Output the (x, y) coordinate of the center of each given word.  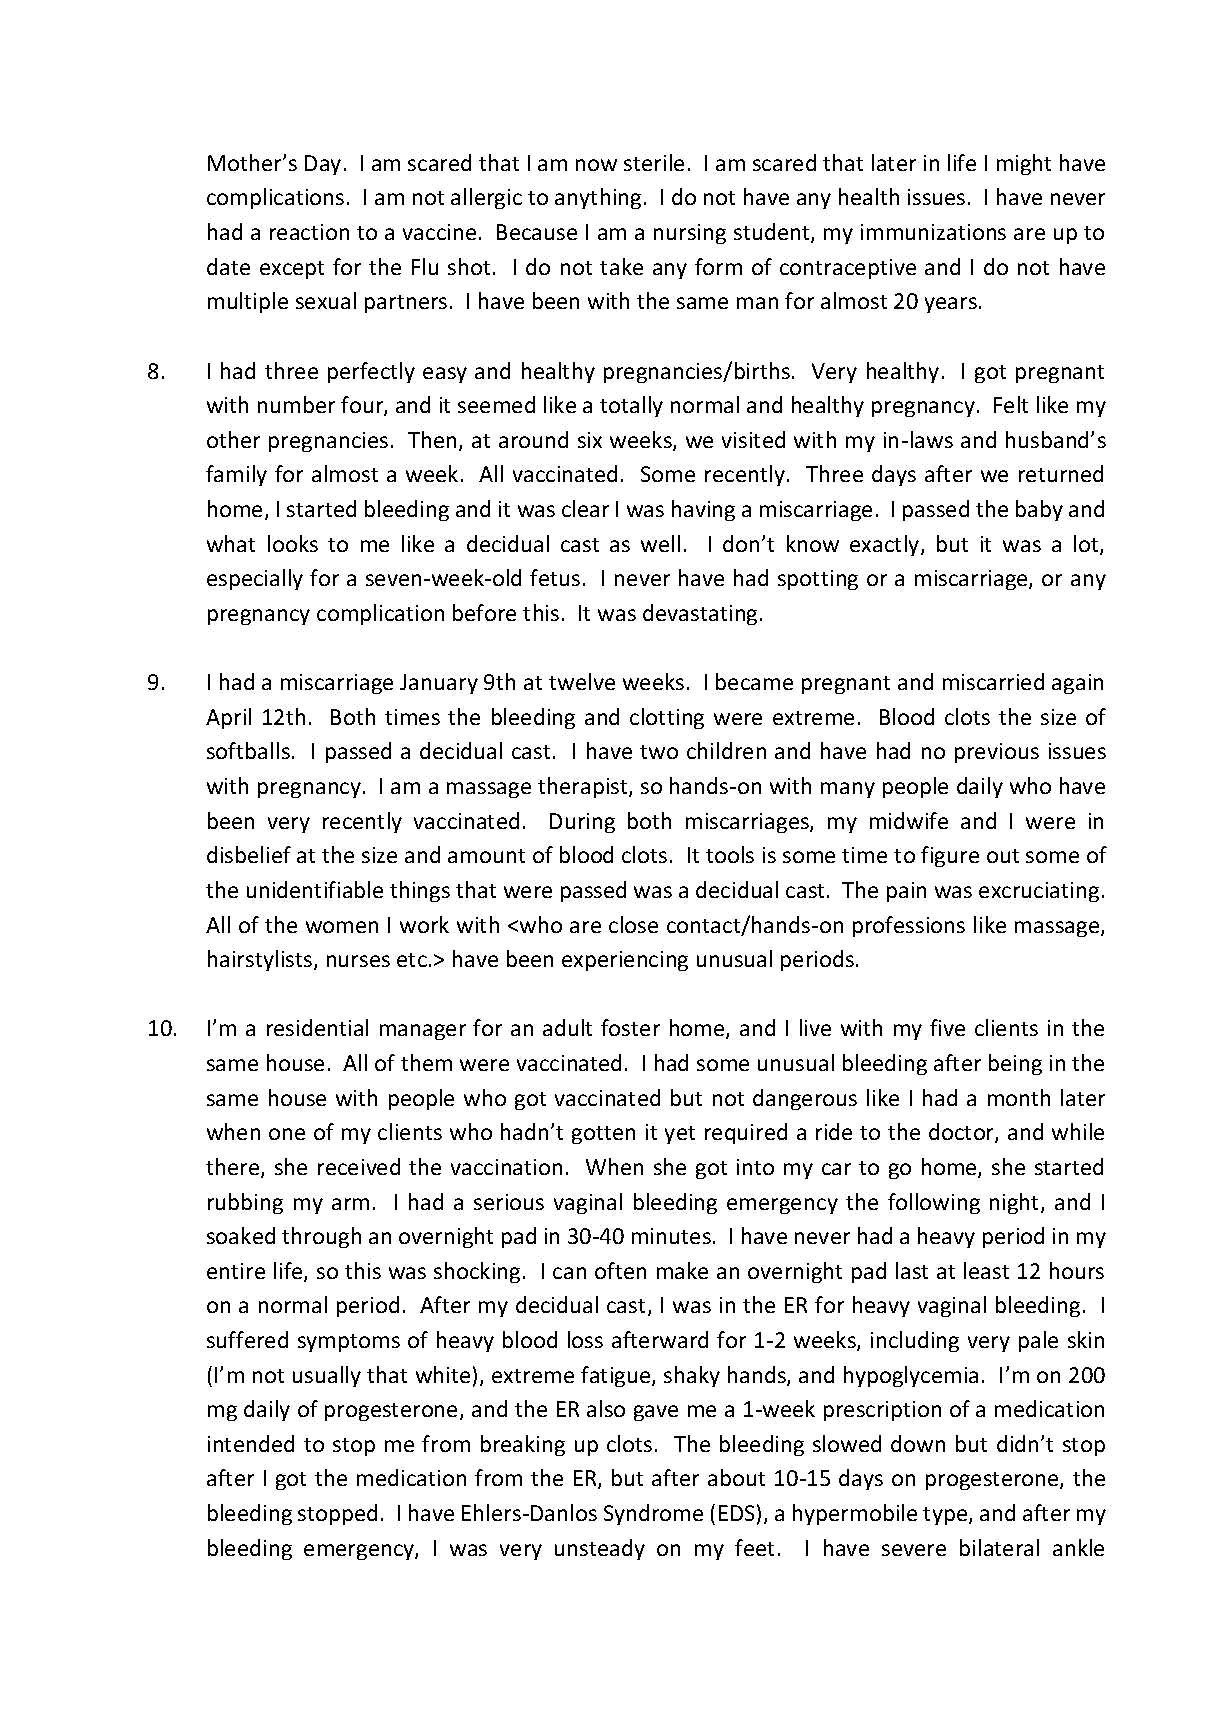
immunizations (933, 232)
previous (997, 753)
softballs (248, 750)
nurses (358, 961)
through (321, 1237)
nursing (690, 234)
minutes (671, 1236)
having (703, 510)
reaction (309, 232)
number (296, 404)
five (947, 1027)
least (986, 1270)
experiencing (625, 961)
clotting (667, 718)
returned (1061, 473)
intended (251, 1443)
